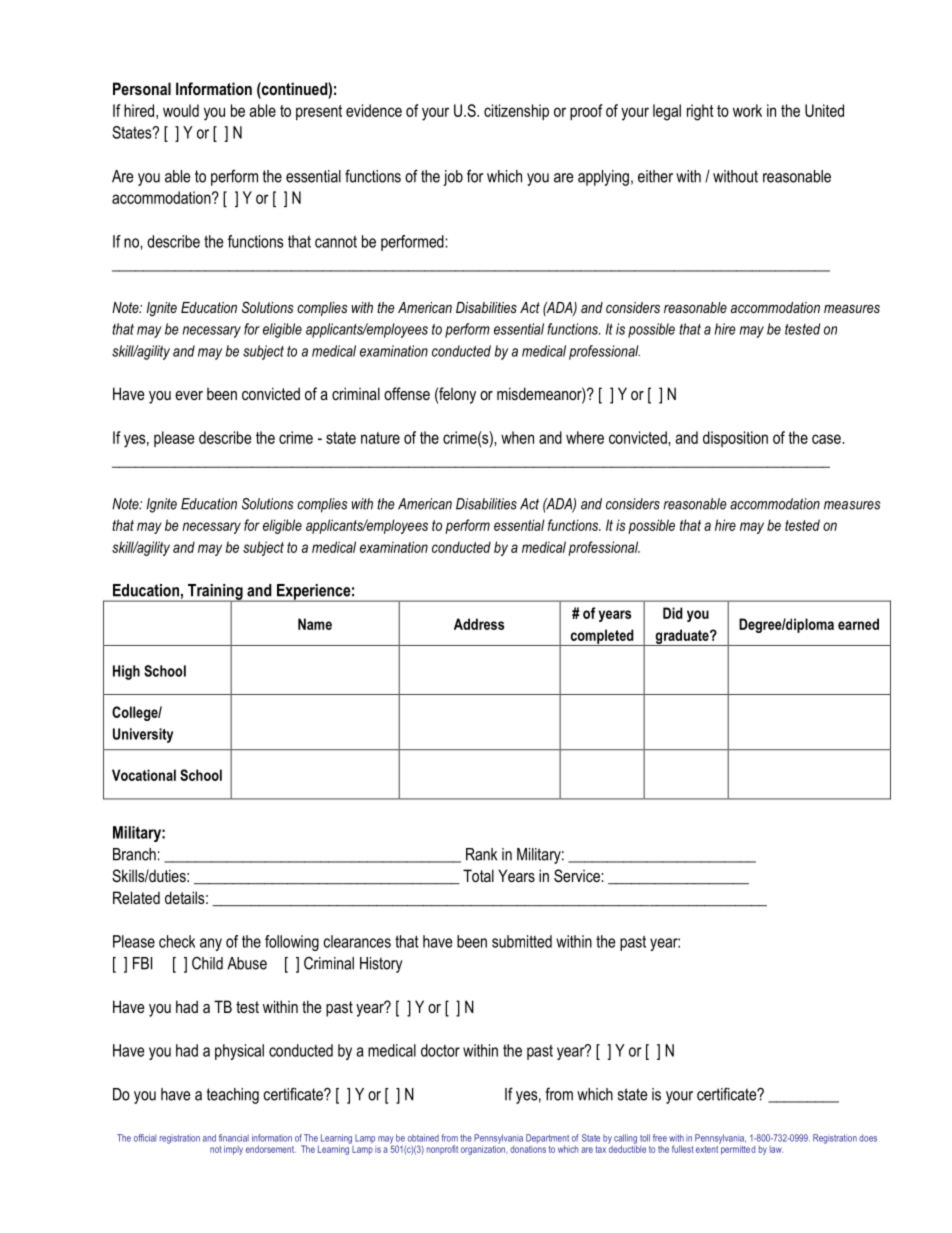 The height and width of the document is (1233, 952). What do you see at coordinates (578, 876) in the document?
I see `Service` at bounding box center [578, 876].
